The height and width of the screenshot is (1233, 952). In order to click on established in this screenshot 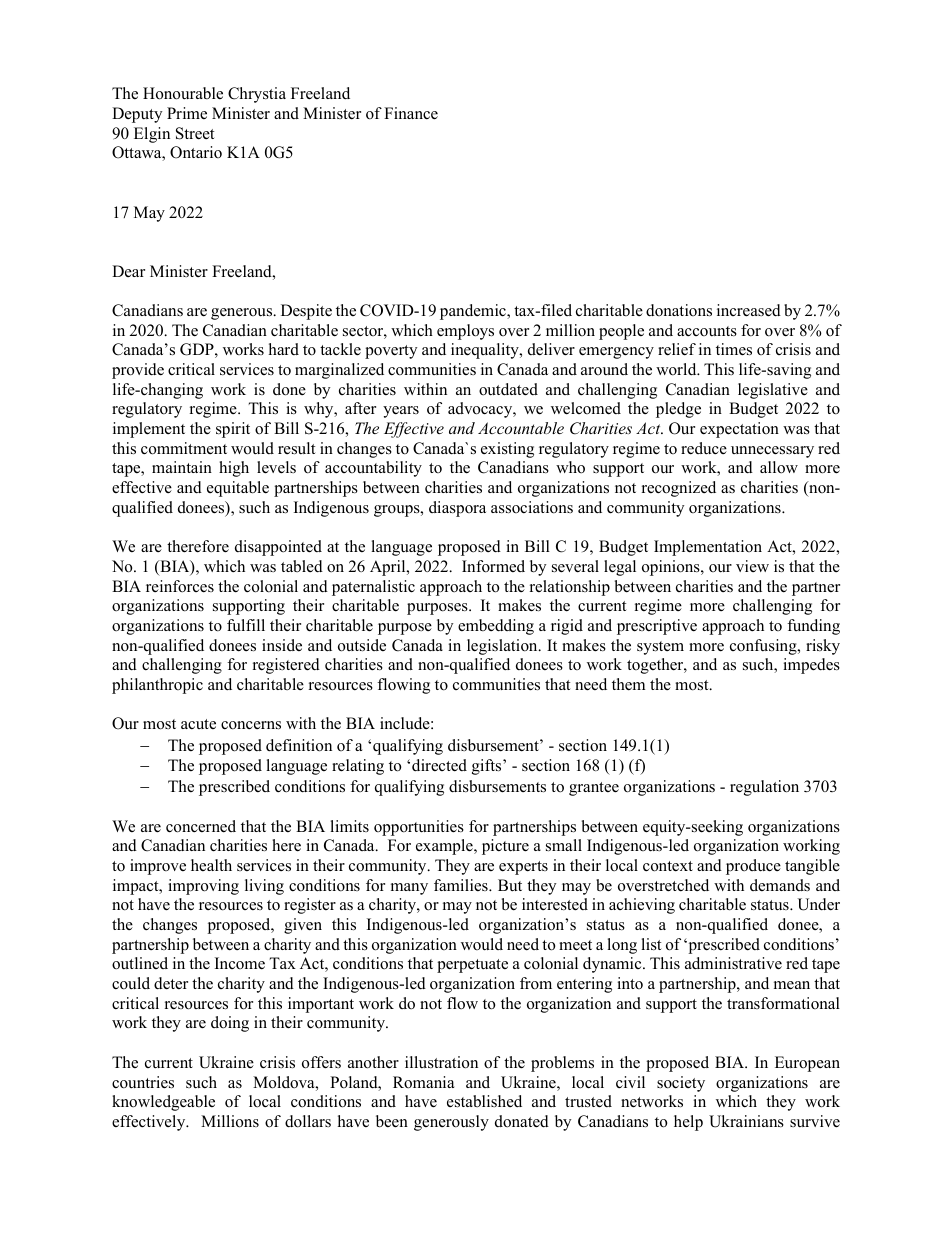, I will do `click(484, 1101)`.
